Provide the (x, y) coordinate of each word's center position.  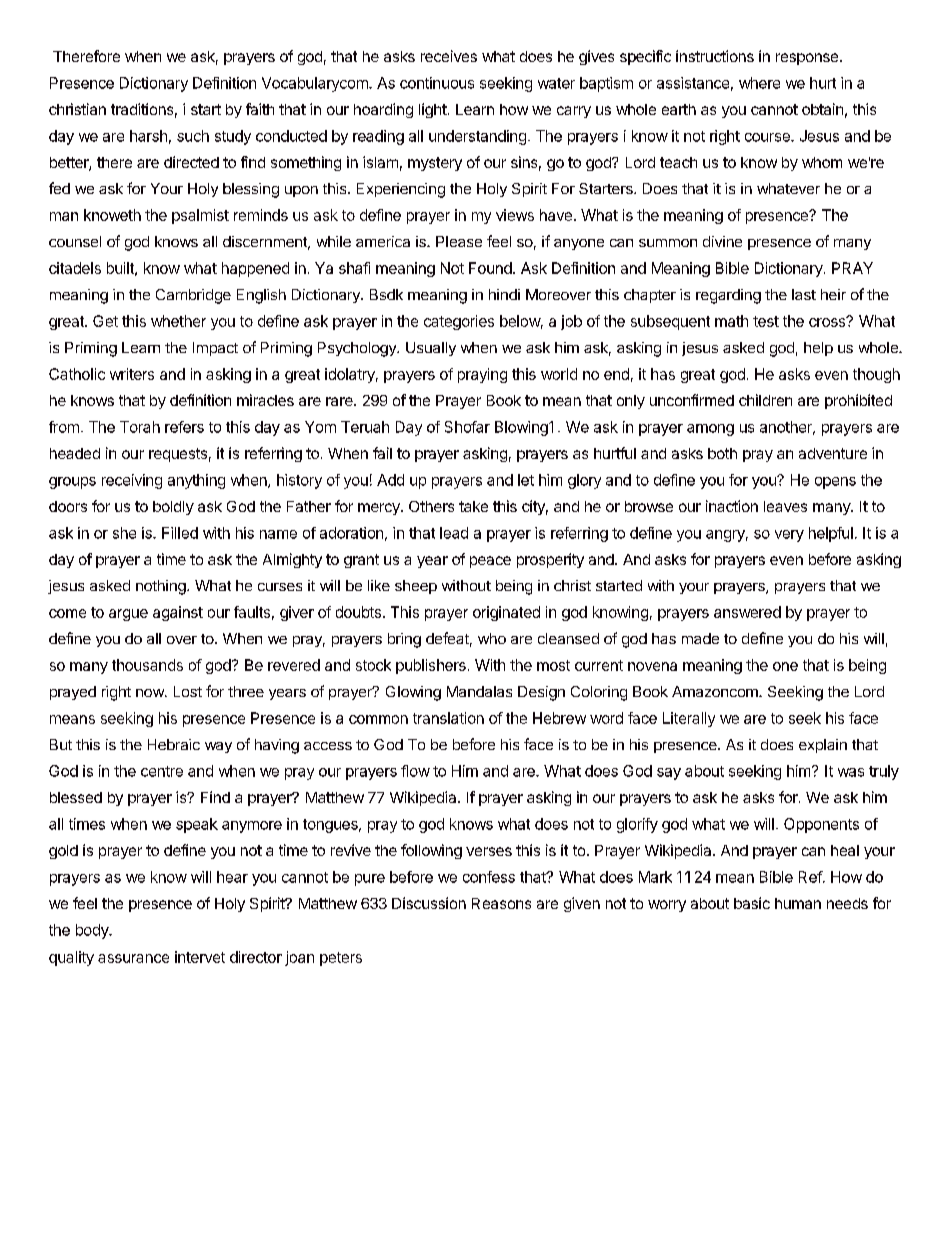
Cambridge (193, 296)
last (804, 294)
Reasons (501, 903)
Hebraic (174, 744)
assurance (133, 958)
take (473, 506)
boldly (173, 508)
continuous (437, 83)
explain (823, 746)
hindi (504, 294)
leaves (785, 506)
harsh (148, 136)
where (759, 83)
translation (448, 718)
